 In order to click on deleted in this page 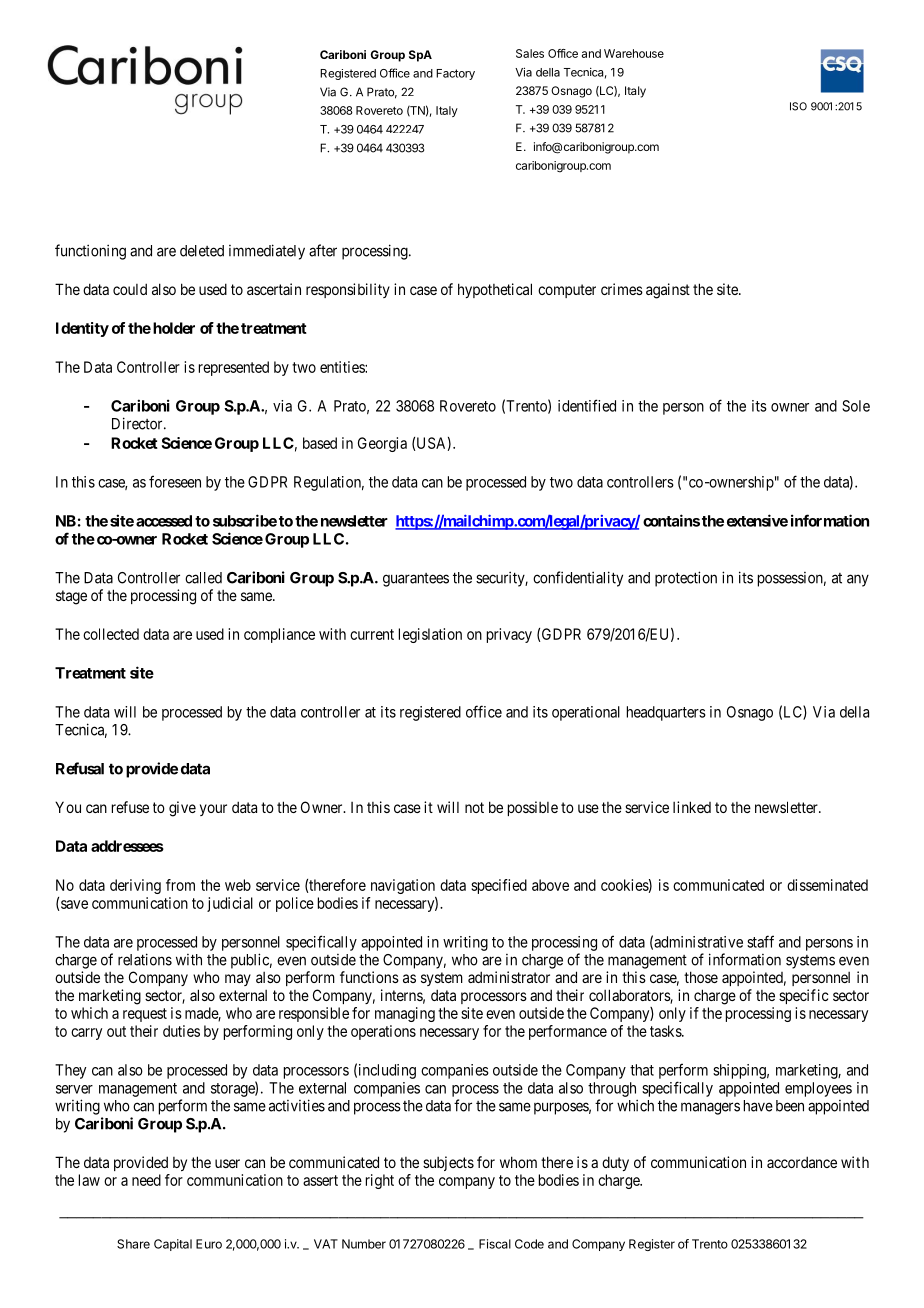, I will do `click(202, 251)`.
